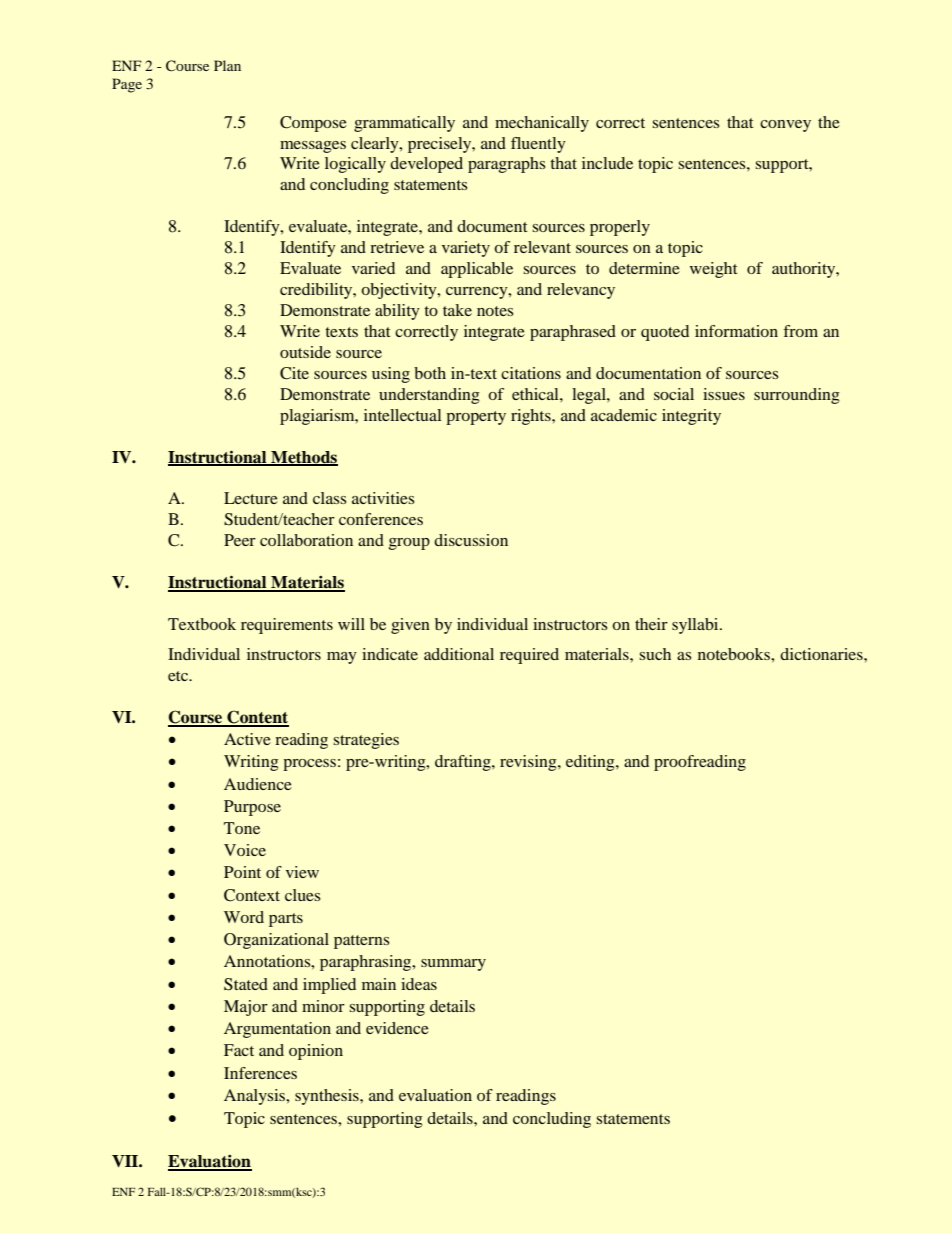 The height and width of the page is (1233, 952). Describe the element at coordinates (542, 124) in the page. I see `mechanically` at that location.
